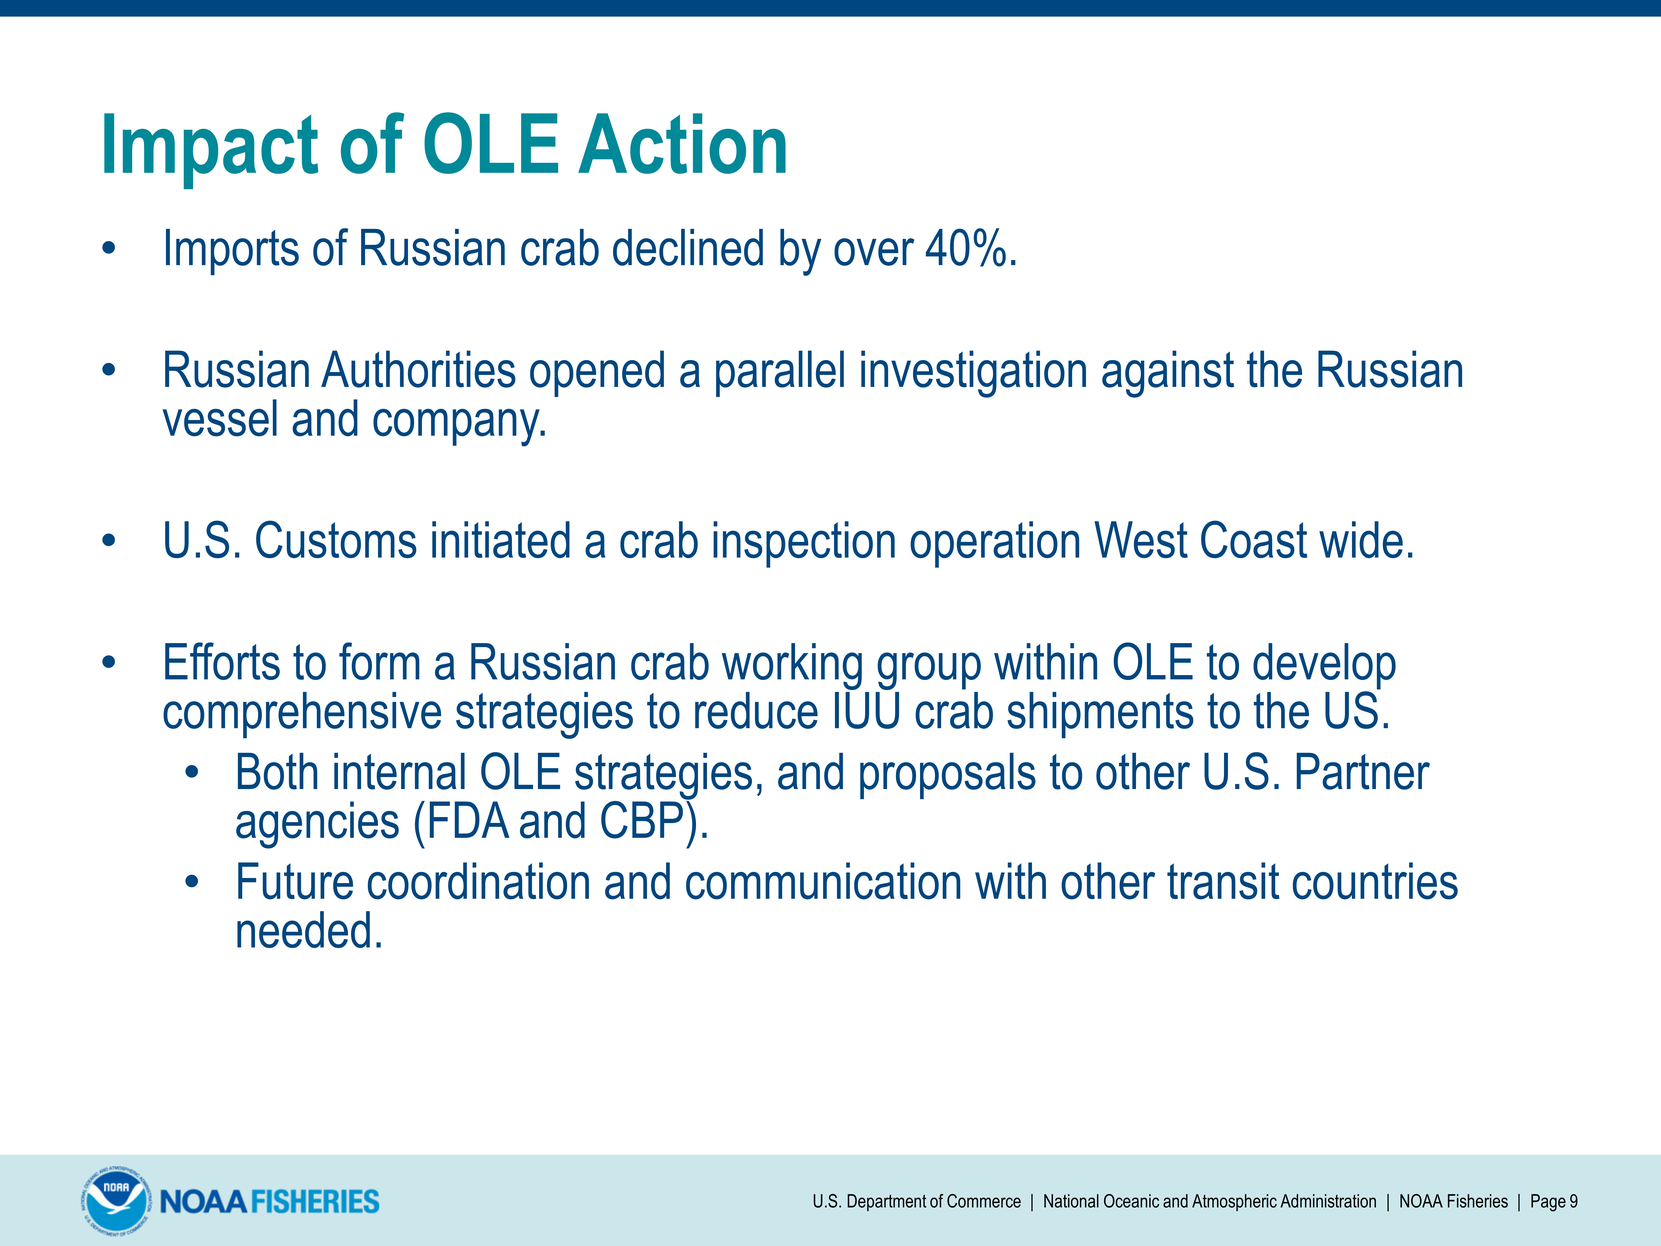 The image size is (1661, 1246). I want to click on investigation, so click(973, 374).
